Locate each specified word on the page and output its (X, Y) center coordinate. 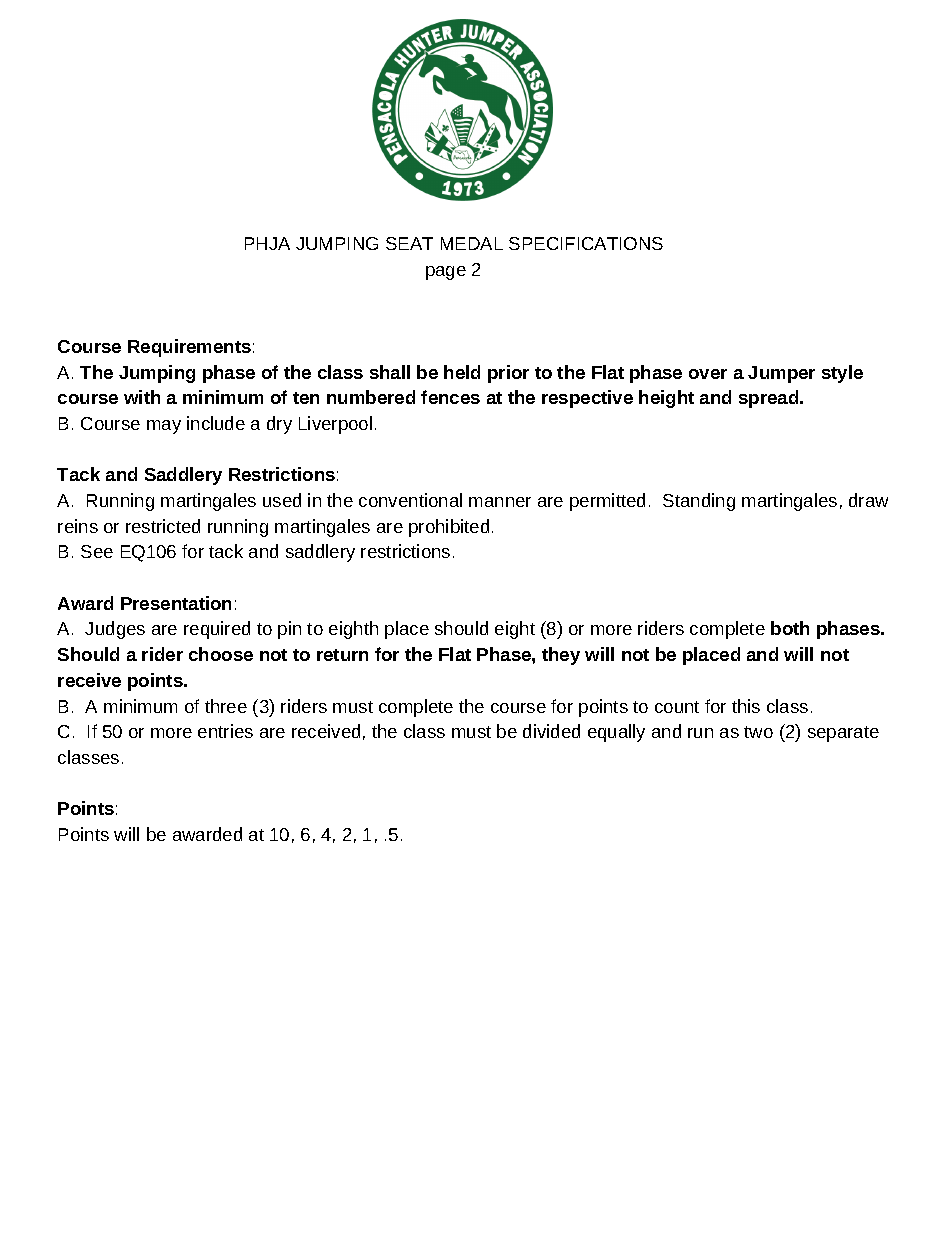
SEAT (409, 243)
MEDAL (472, 243)
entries (225, 731)
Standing (699, 502)
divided (551, 731)
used (282, 500)
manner (500, 502)
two (758, 732)
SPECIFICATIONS (586, 243)
